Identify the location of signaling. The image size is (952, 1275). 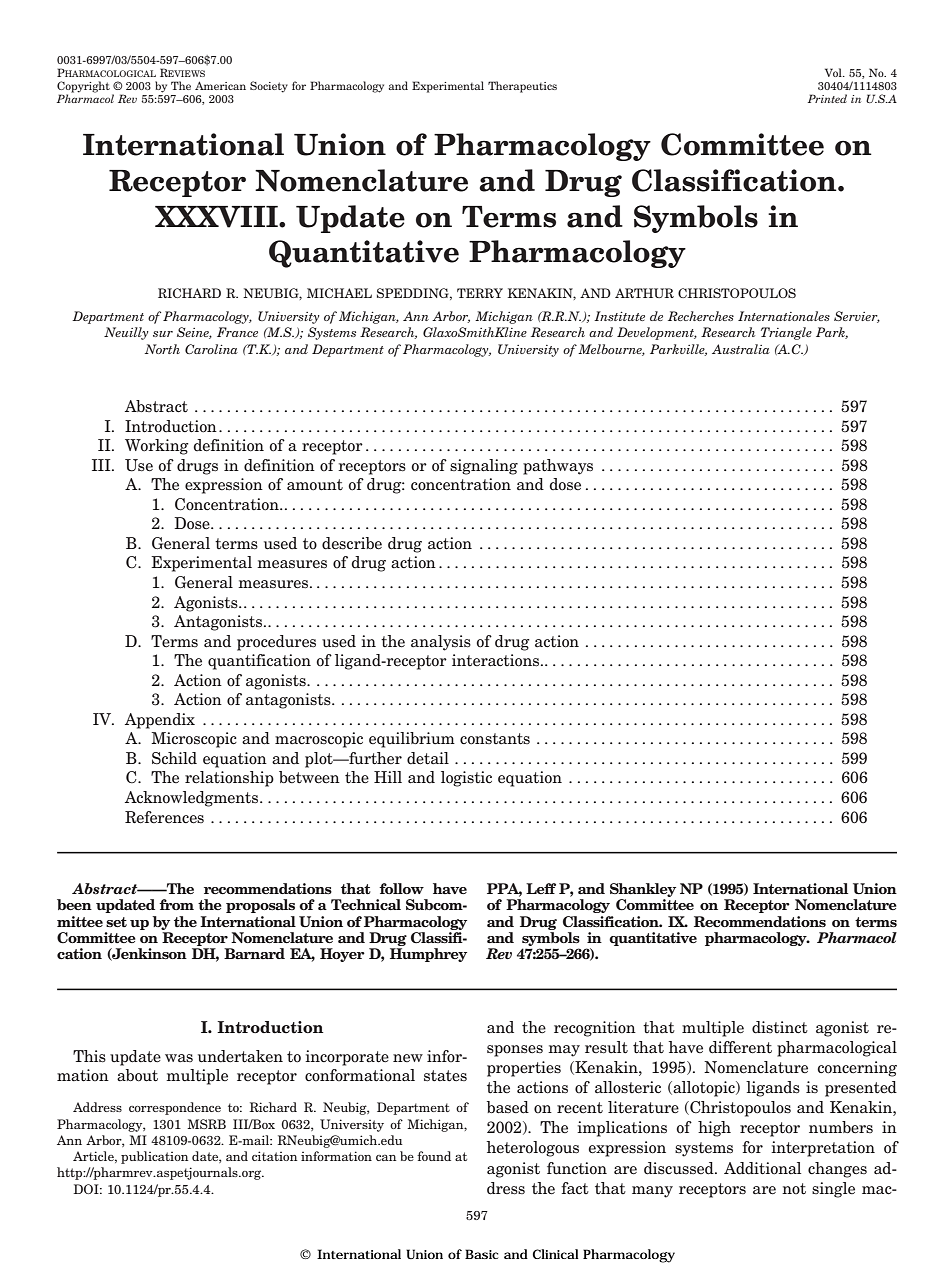
(484, 467).
